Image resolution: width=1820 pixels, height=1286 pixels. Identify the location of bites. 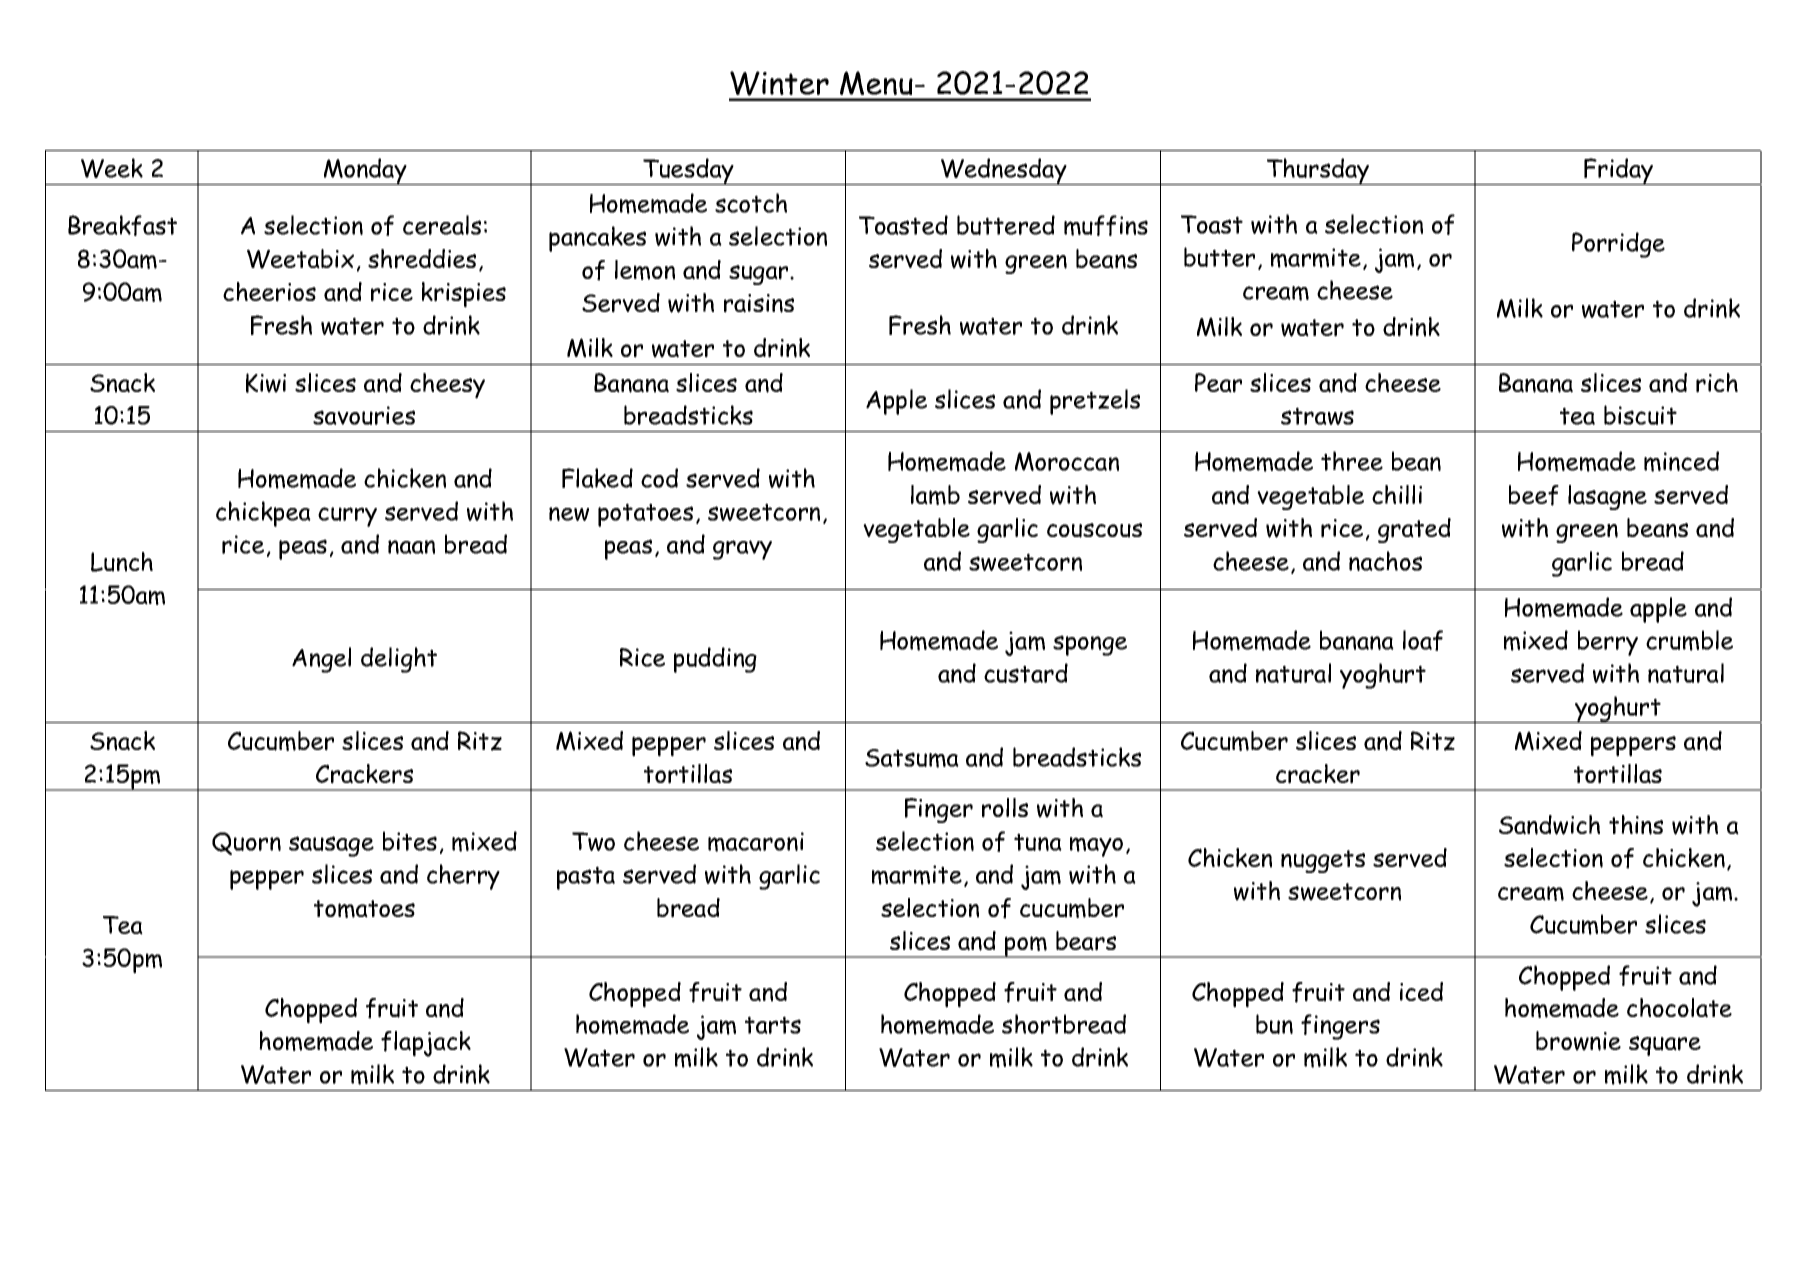
(410, 841).
